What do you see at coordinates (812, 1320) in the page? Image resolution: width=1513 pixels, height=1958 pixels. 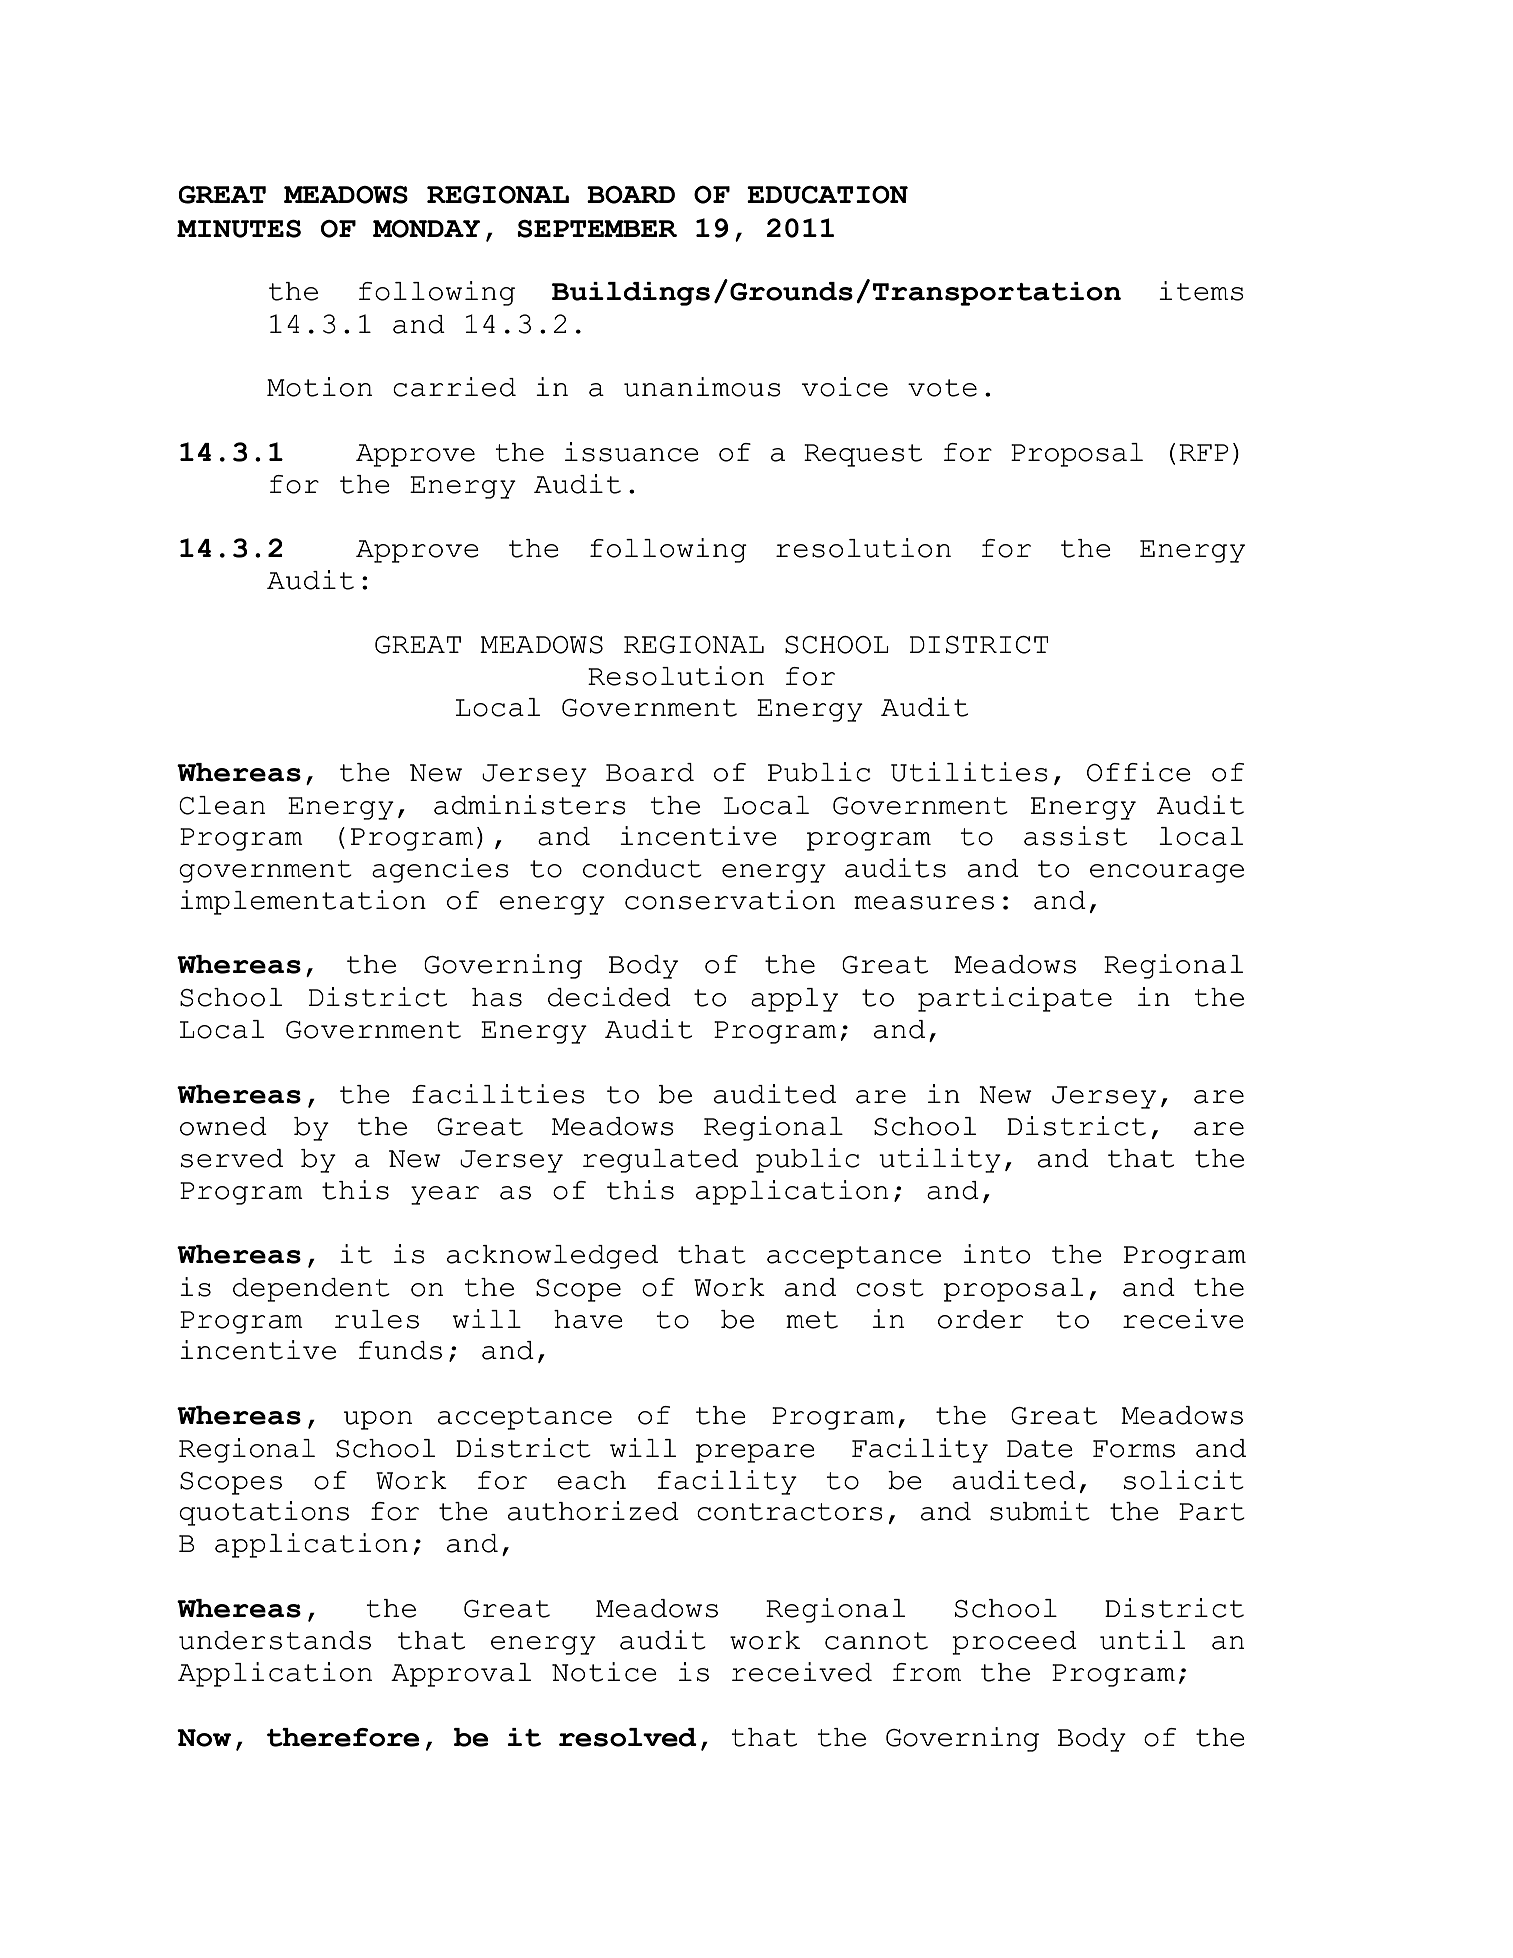 I see `met` at bounding box center [812, 1320].
